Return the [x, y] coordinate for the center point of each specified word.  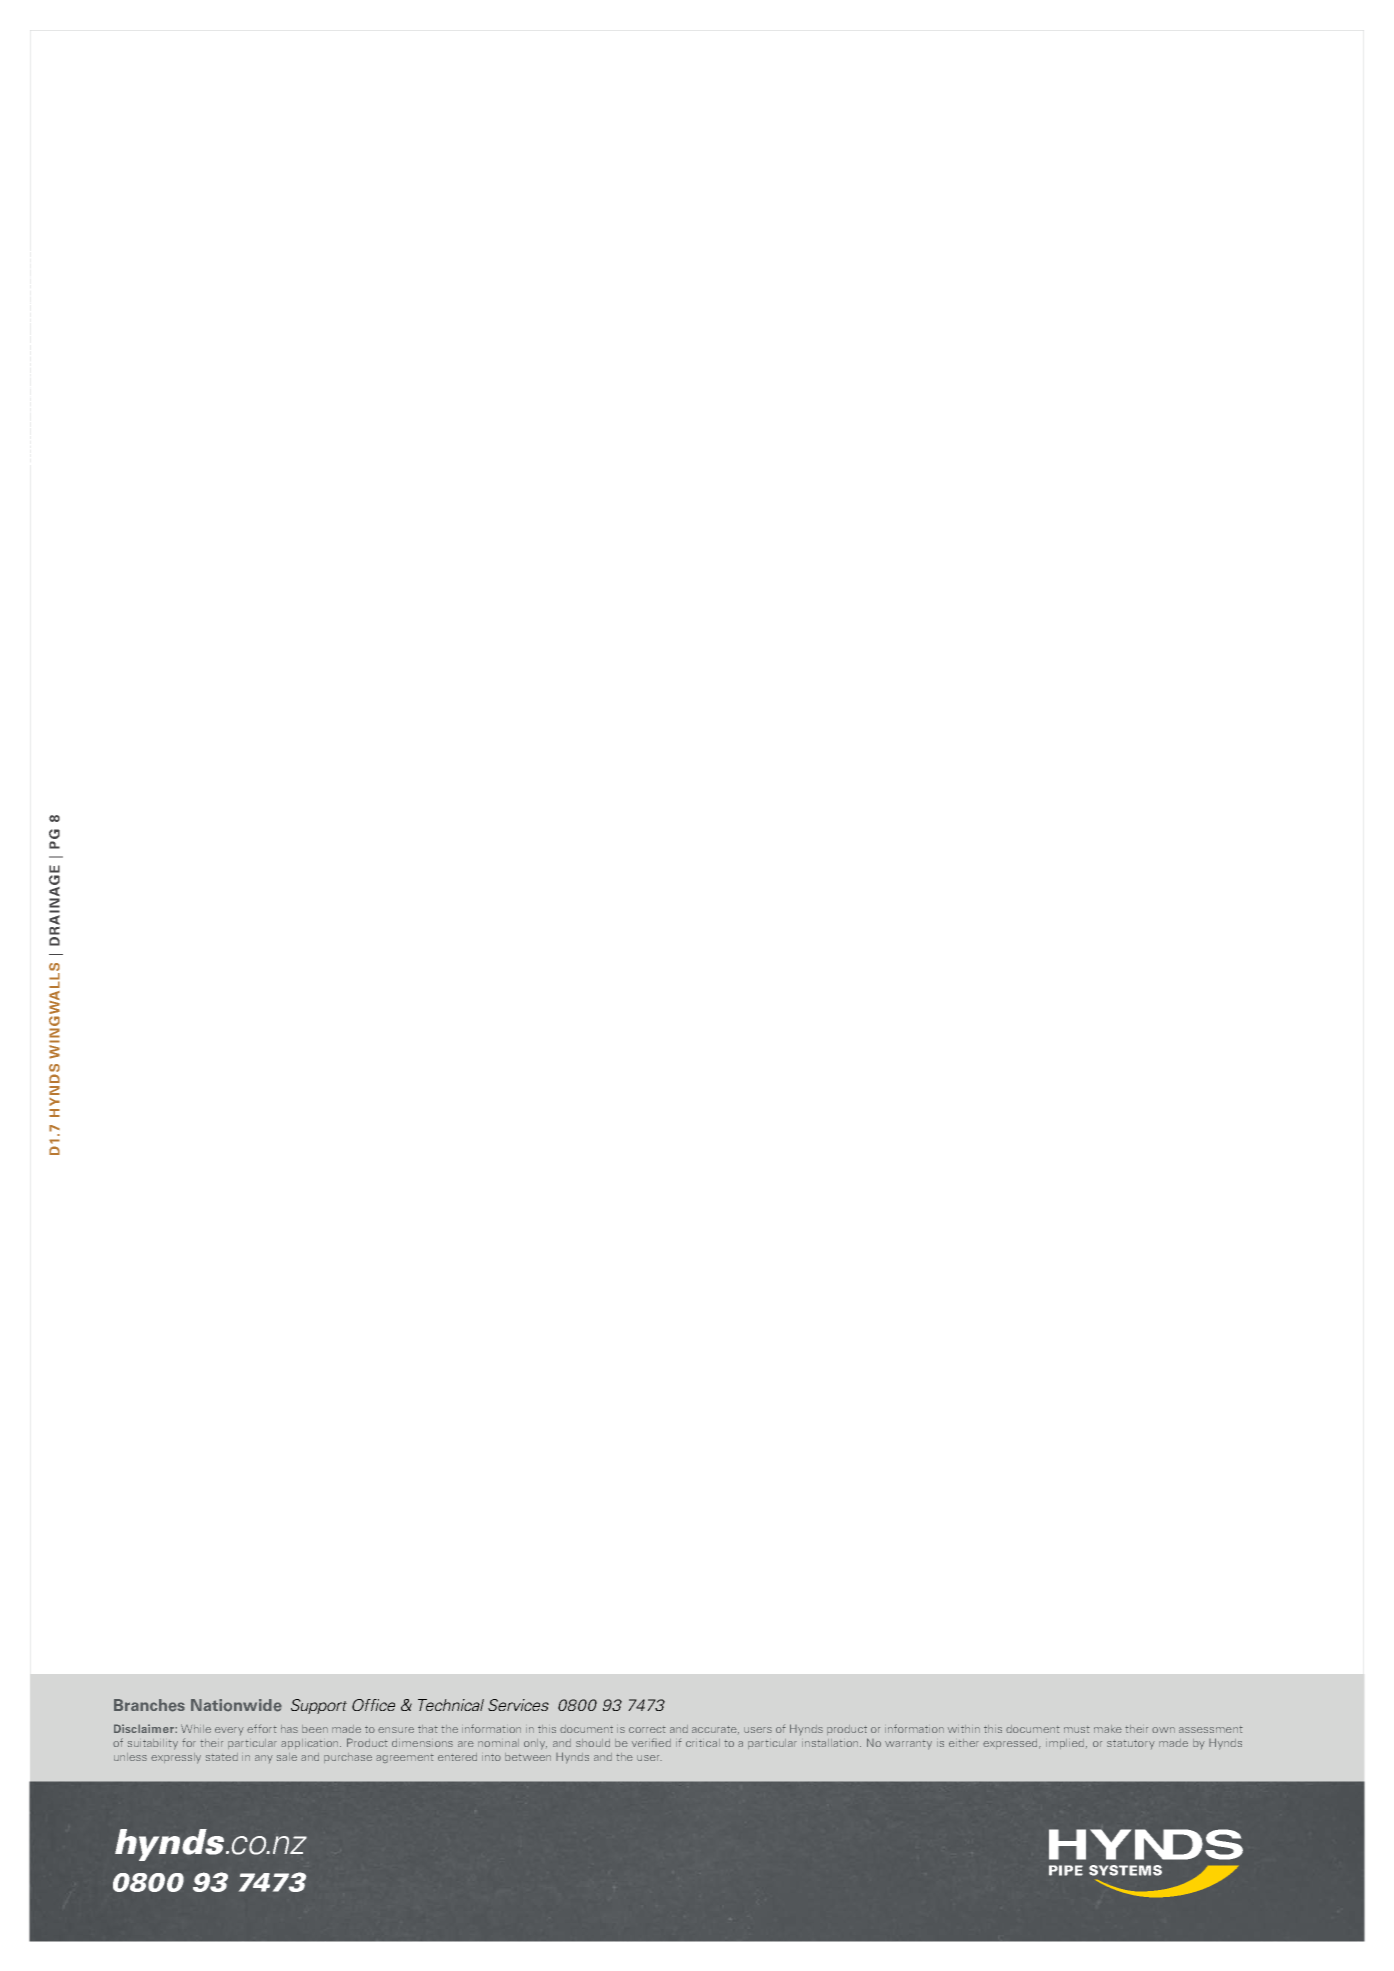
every [229, 1731]
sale [287, 1757]
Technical [451, 1705]
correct [647, 1729]
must [1077, 1729]
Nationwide [236, 1705]
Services [518, 1705]
